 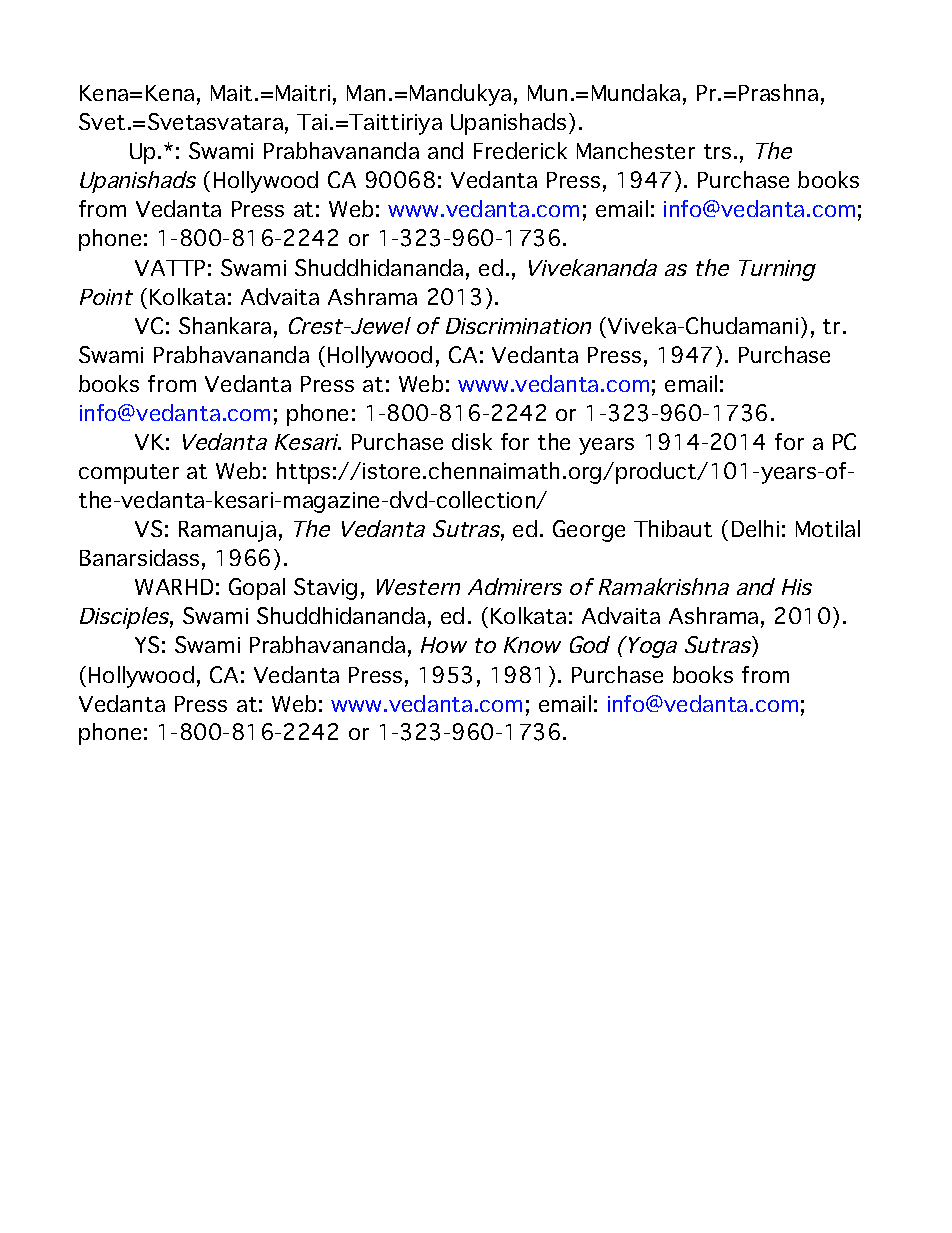 I want to click on George, so click(x=589, y=531).
